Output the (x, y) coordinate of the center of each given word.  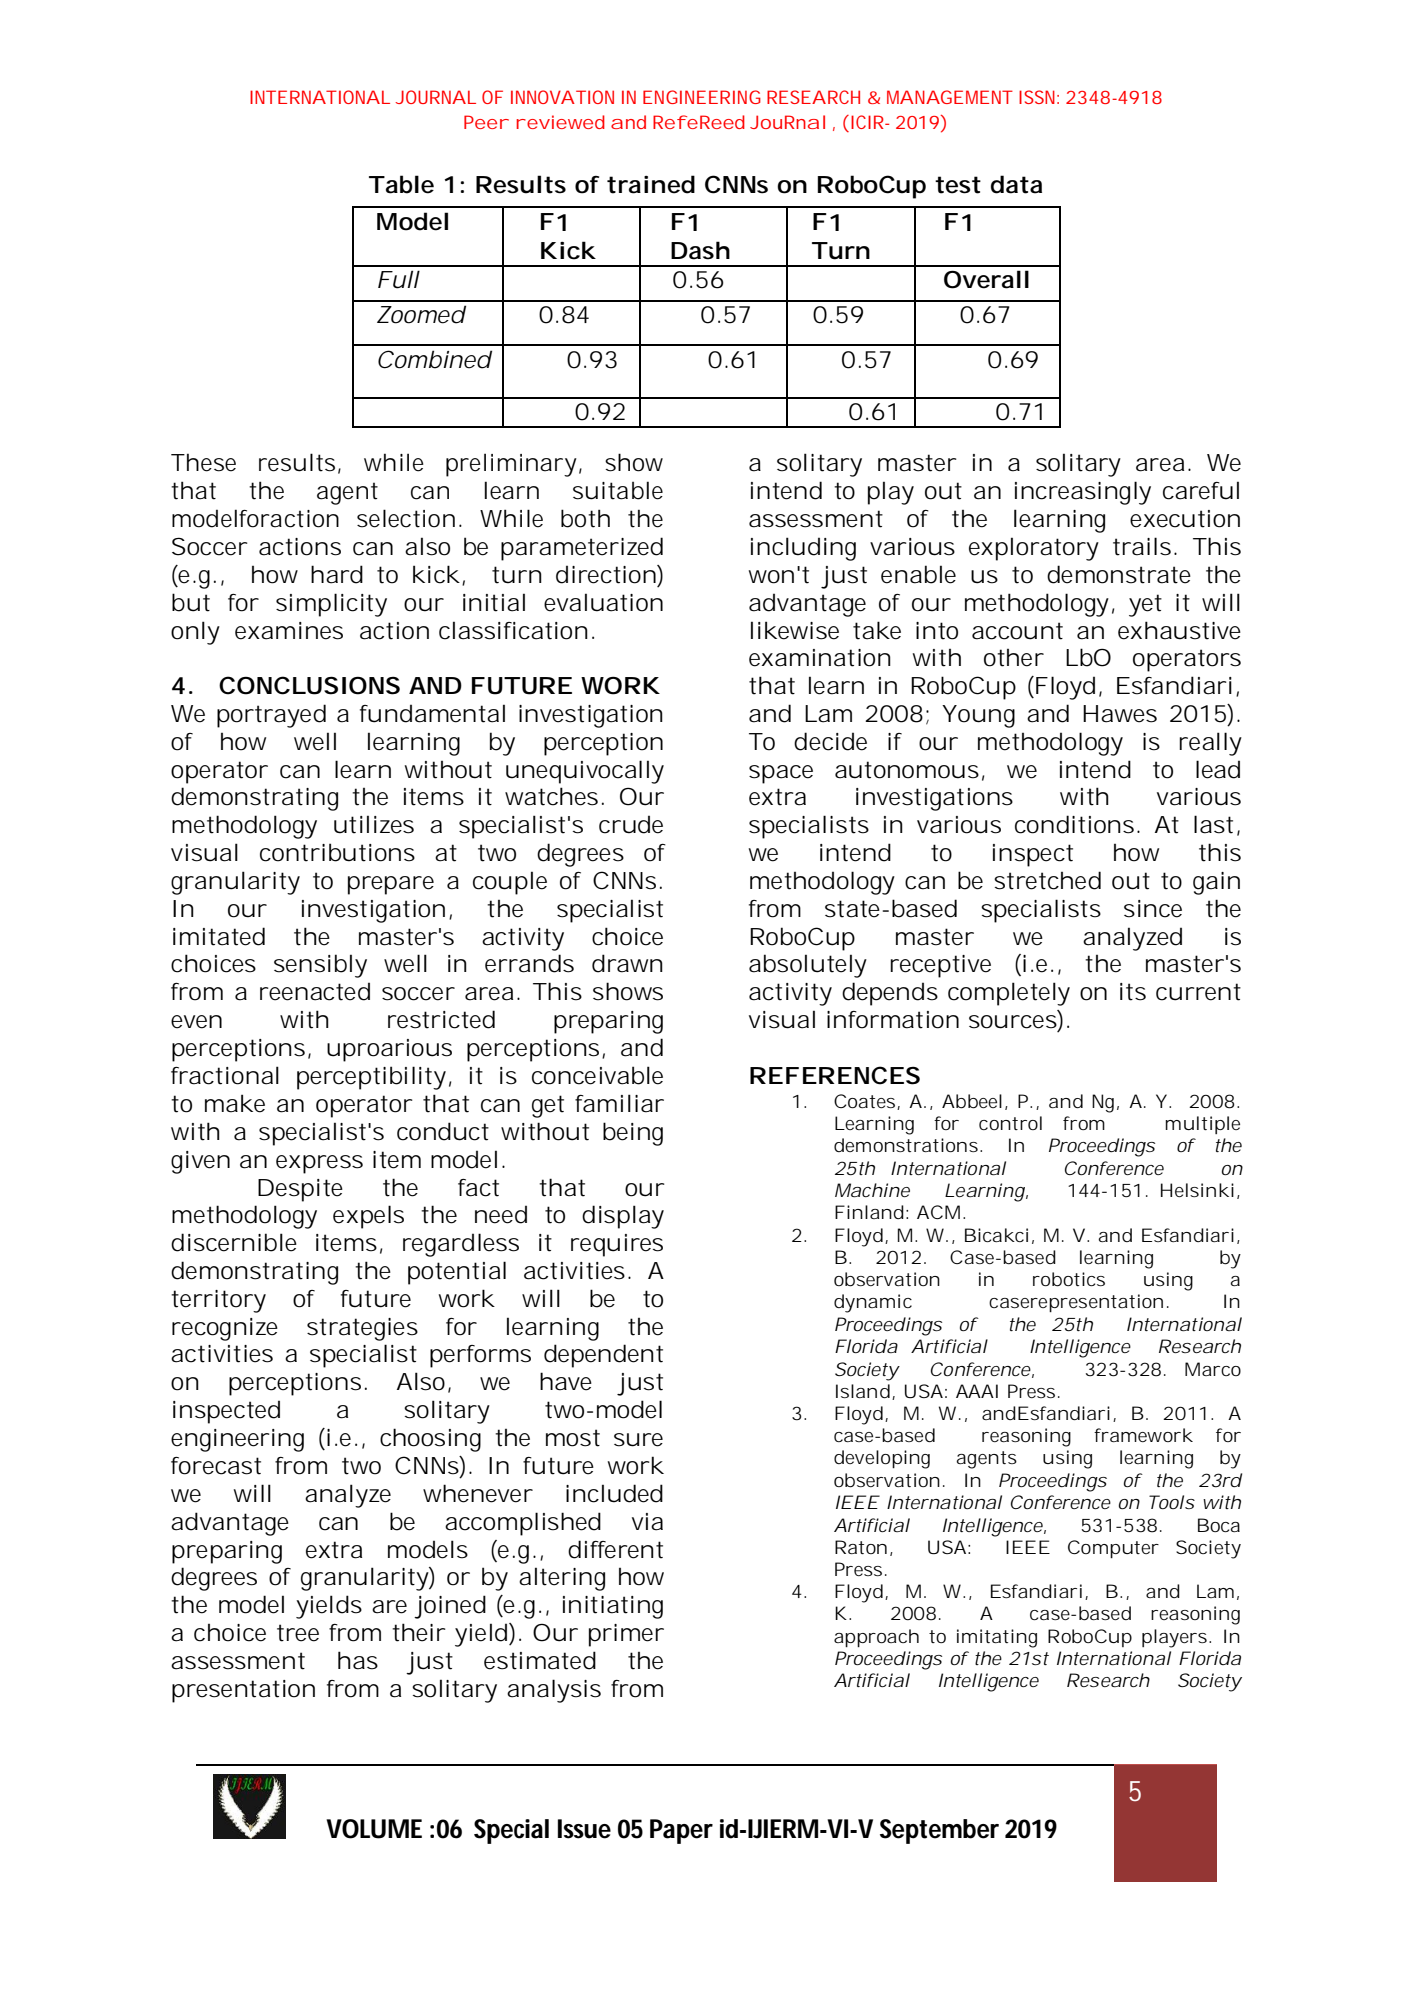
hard (337, 574)
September (939, 1831)
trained (651, 184)
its (1133, 992)
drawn (627, 963)
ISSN (1039, 97)
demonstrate (1119, 574)
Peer (486, 122)
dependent (603, 1356)
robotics (1069, 1279)
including (803, 549)
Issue (584, 1829)
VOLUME (374, 1829)
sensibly (320, 966)
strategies (362, 1329)
